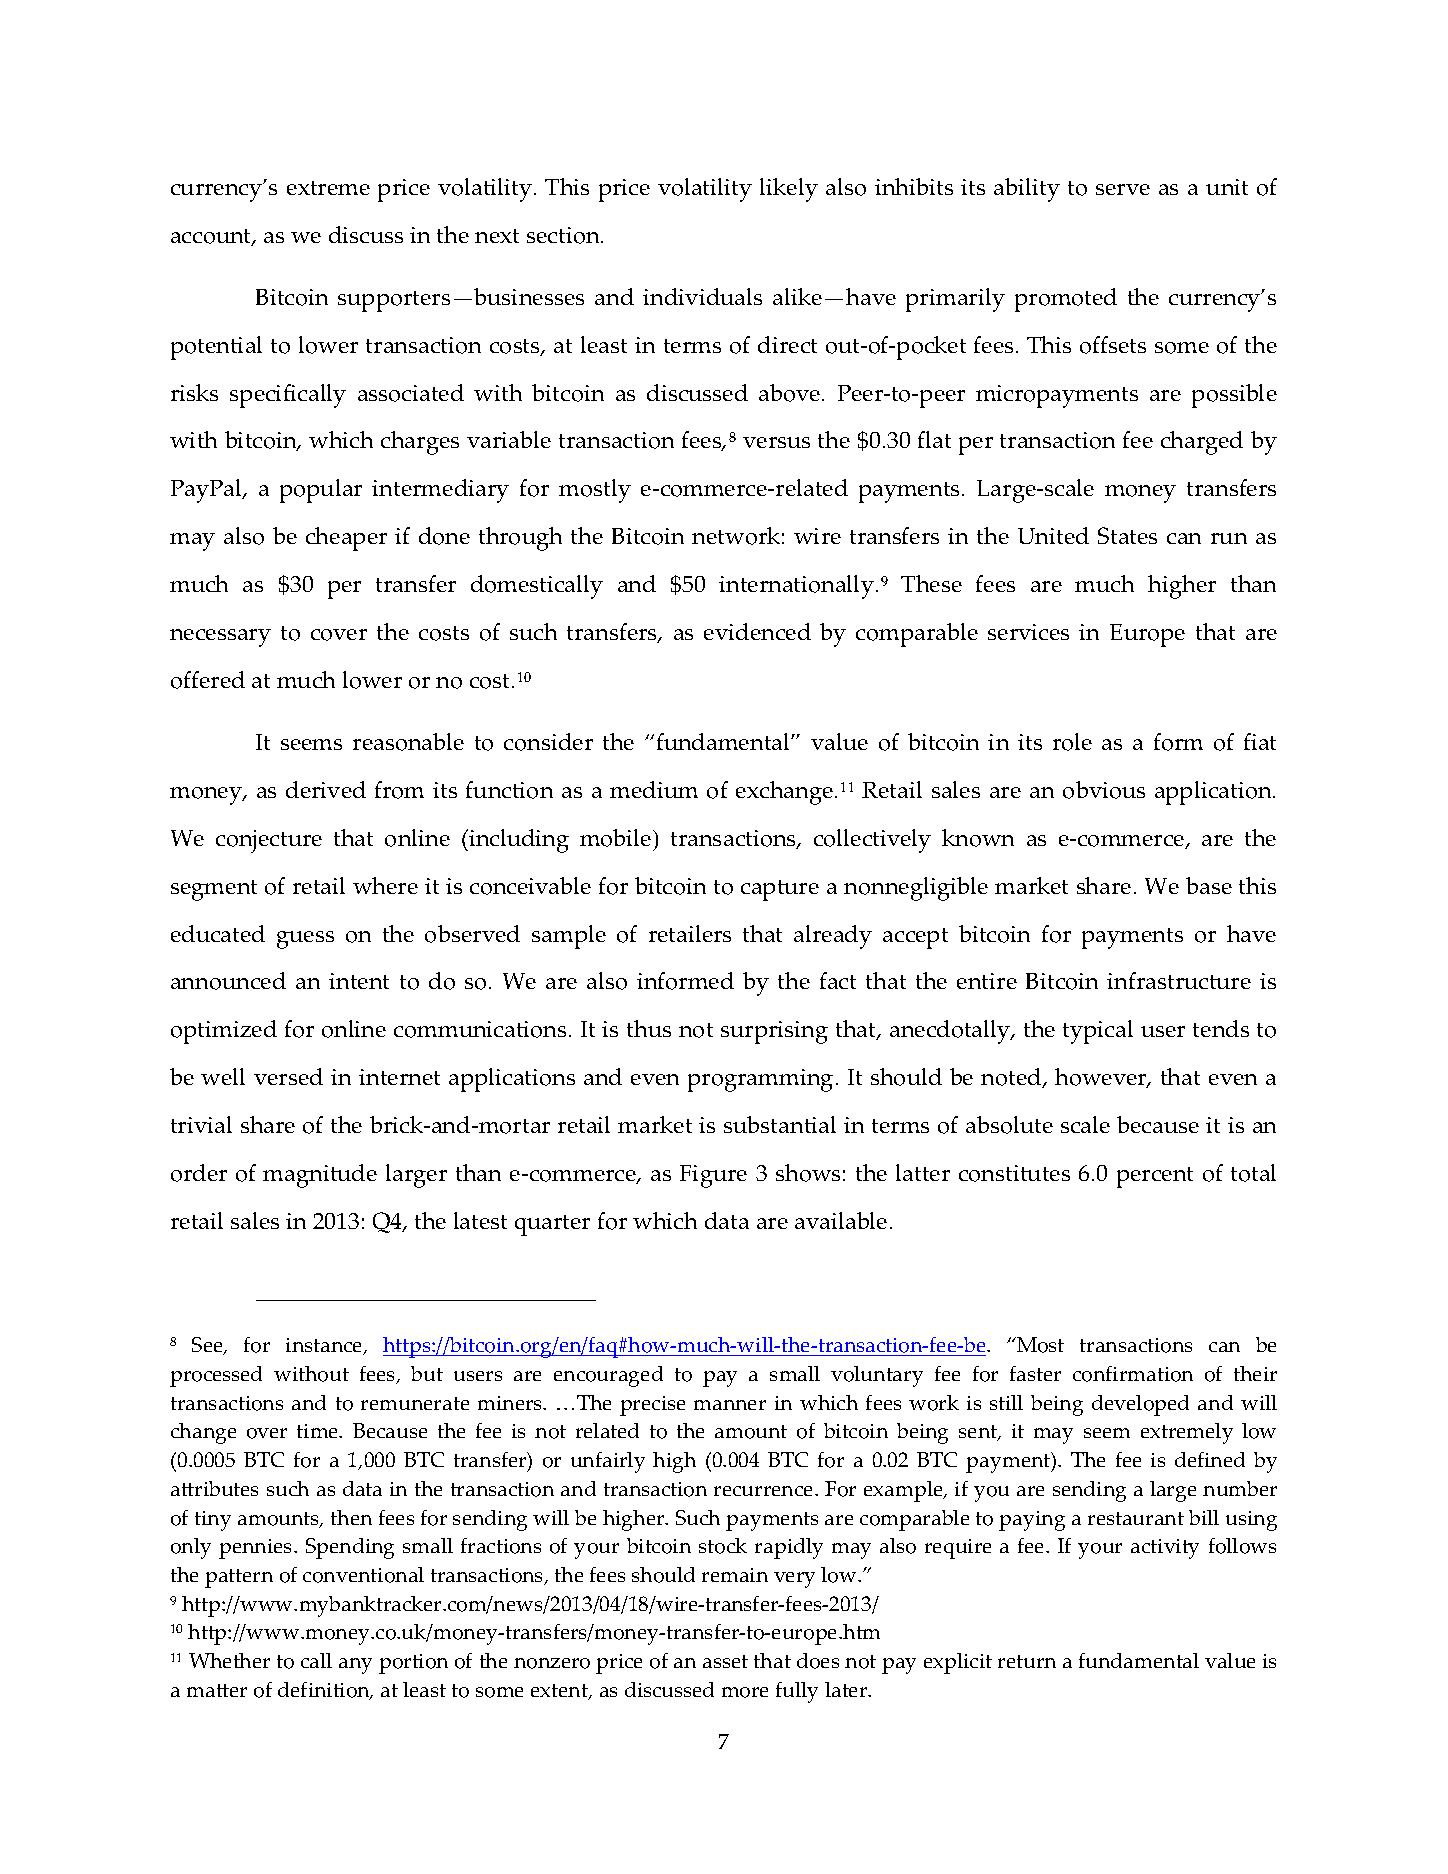  What do you see at coordinates (1066, 300) in the screenshot?
I see `promoted` at bounding box center [1066, 300].
